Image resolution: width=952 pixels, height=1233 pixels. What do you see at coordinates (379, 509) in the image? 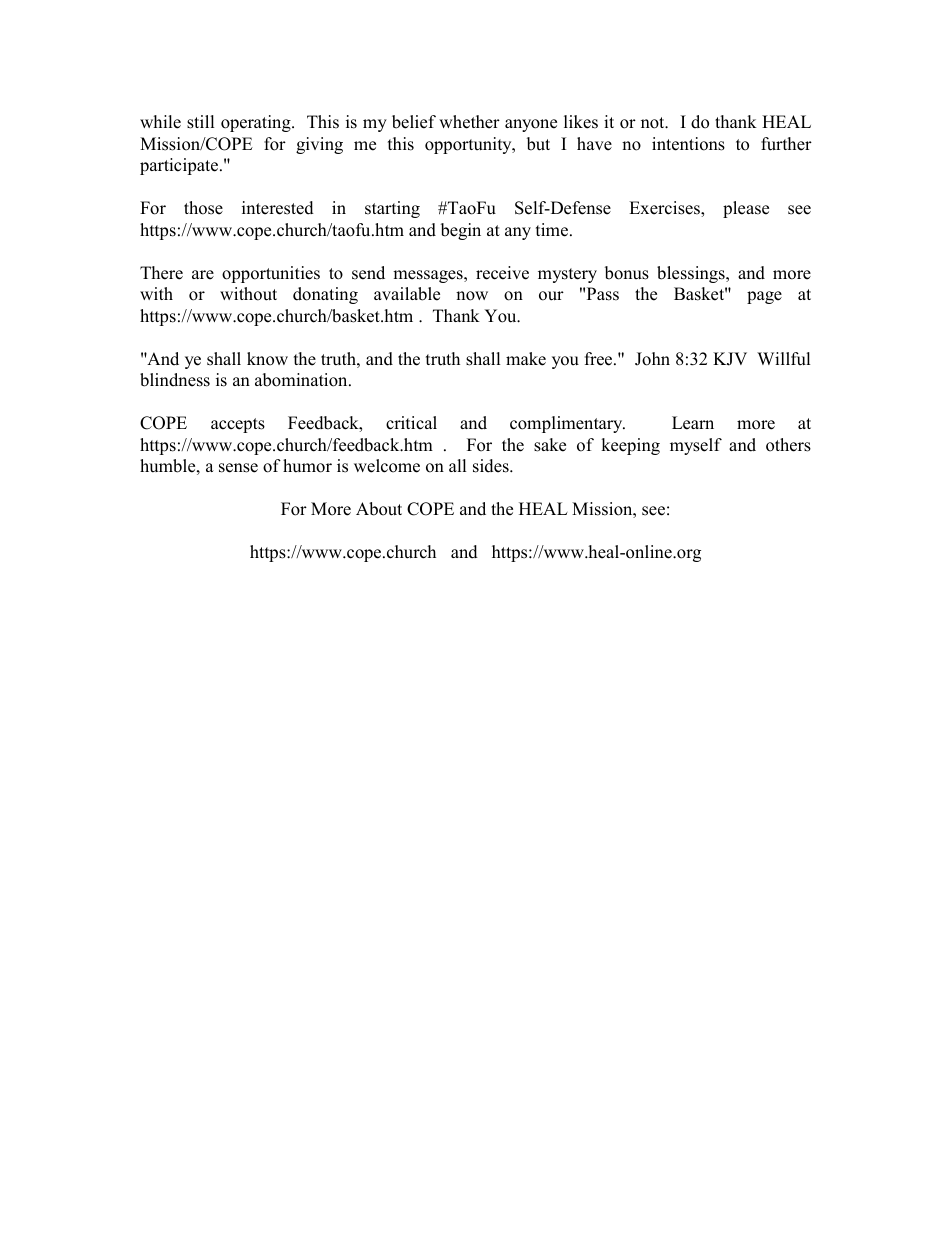
I see `About` at bounding box center [379, 509].
